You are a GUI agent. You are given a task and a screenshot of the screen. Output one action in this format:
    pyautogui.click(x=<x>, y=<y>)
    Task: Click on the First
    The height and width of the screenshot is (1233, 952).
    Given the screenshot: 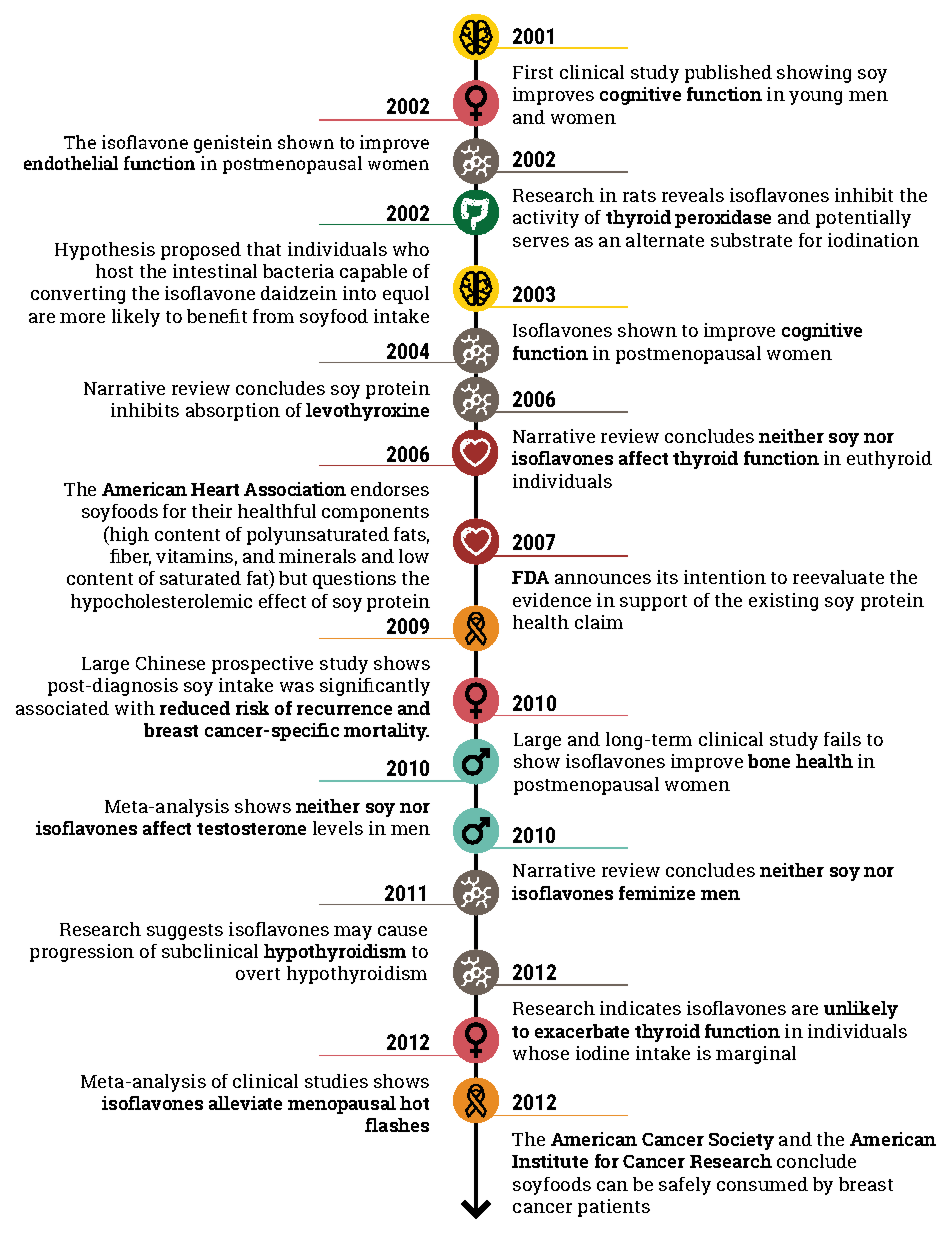 What is the action you would take?
    pyautogui.click(x=533, y=72)
